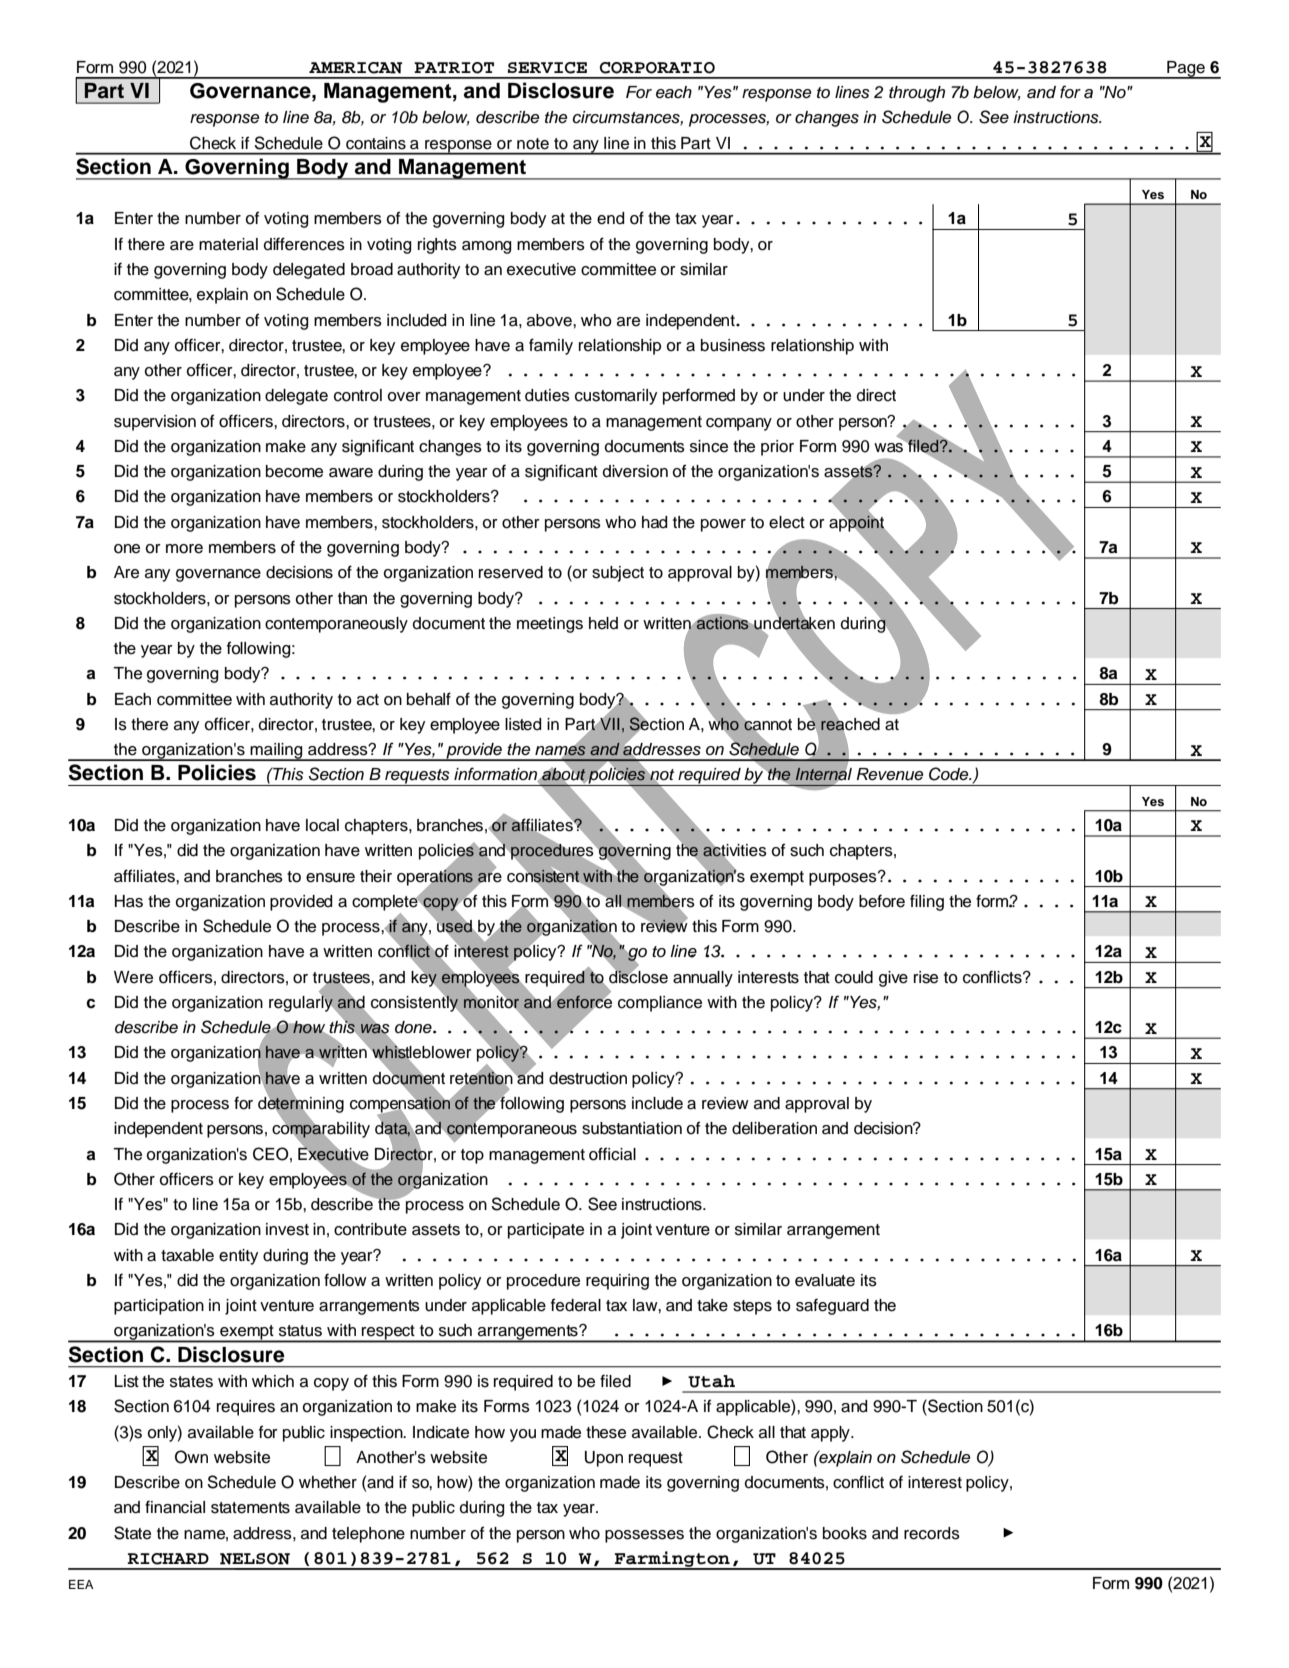 The width and height of the screenshot is (1289, 1668). I want to click on SERVICE, so click(547, 68).
